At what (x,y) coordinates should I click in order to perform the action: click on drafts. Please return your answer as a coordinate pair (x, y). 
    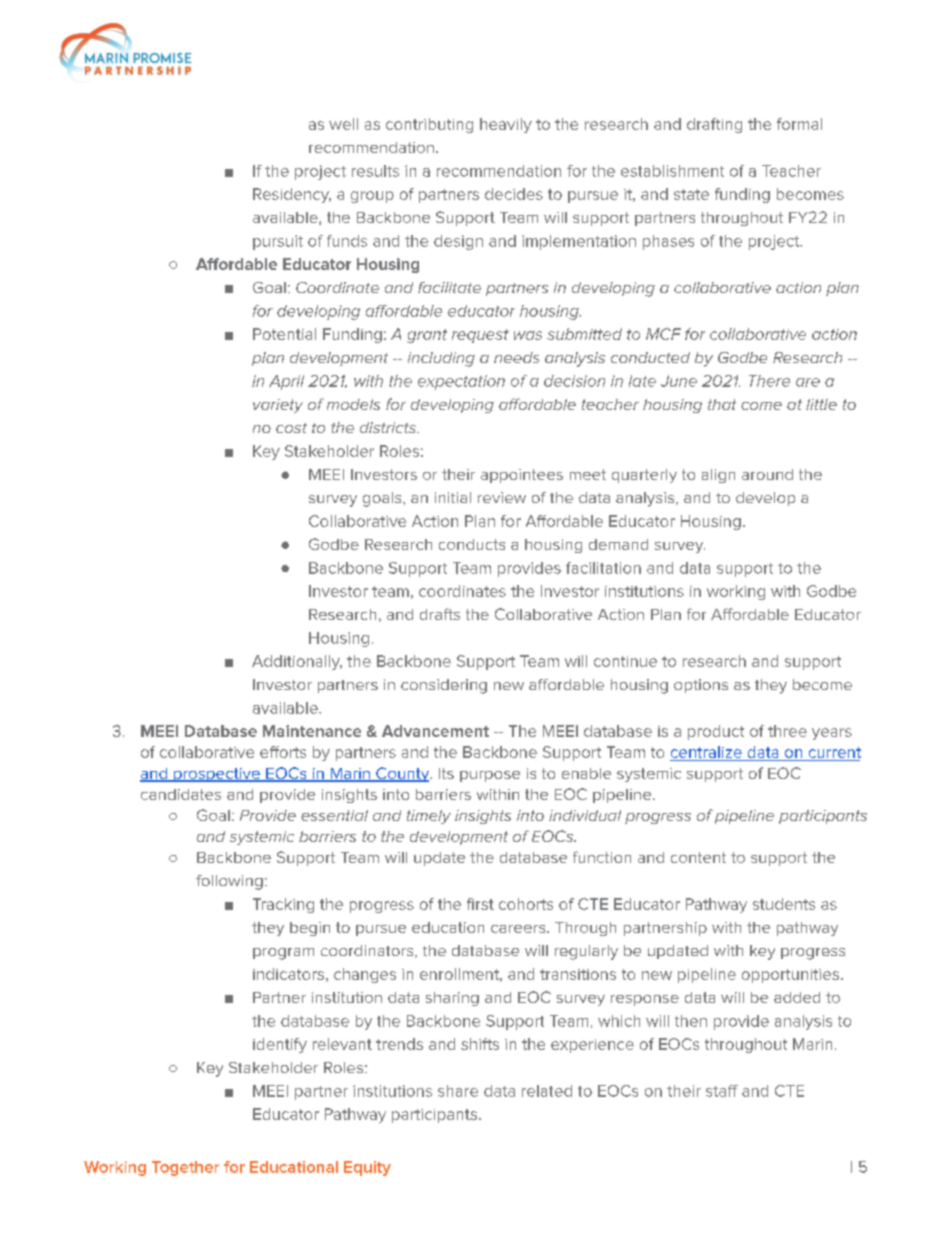
    Looking at the image, I should click on (440, 614).
